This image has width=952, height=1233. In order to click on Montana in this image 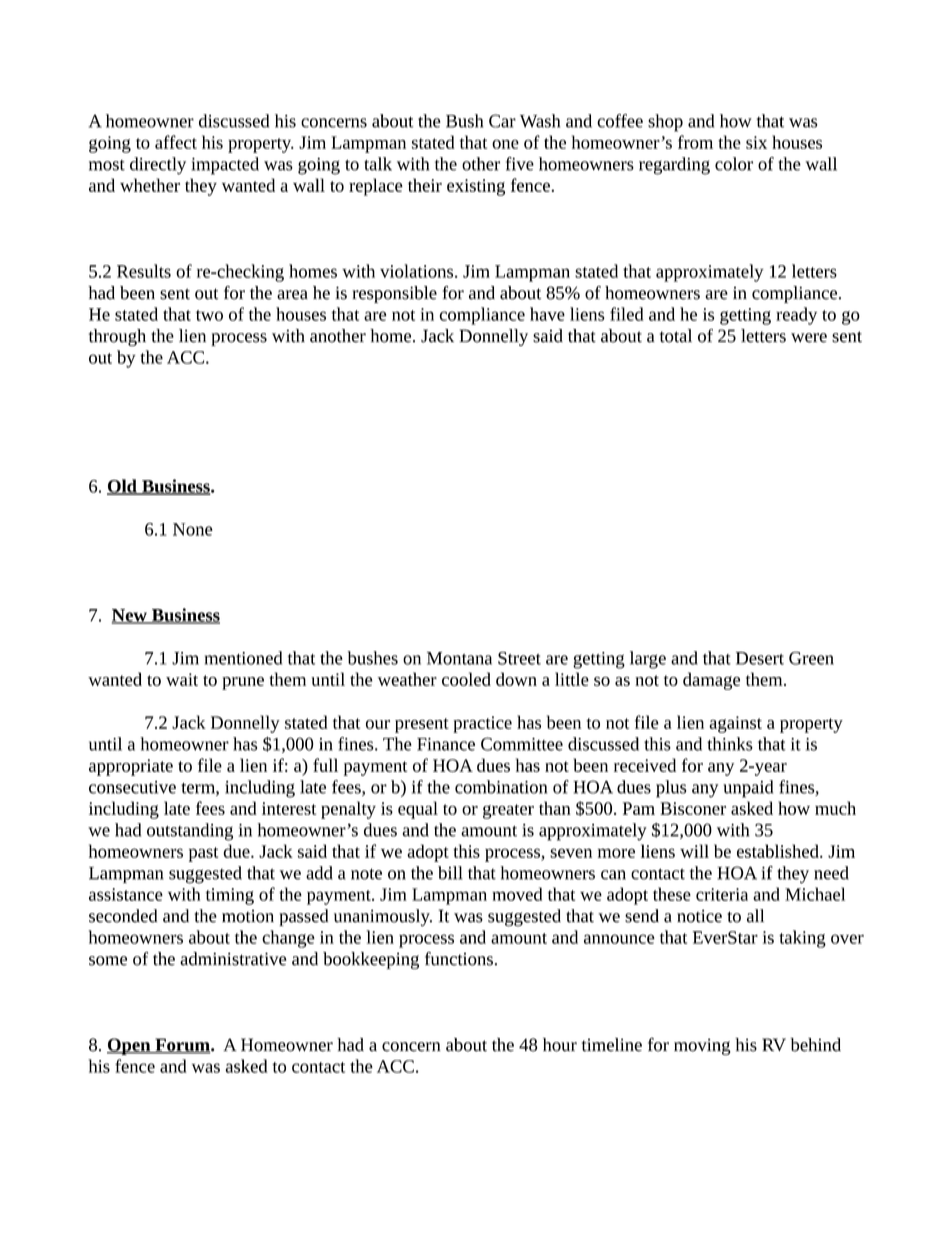, I will do `click(459, 658)`.
